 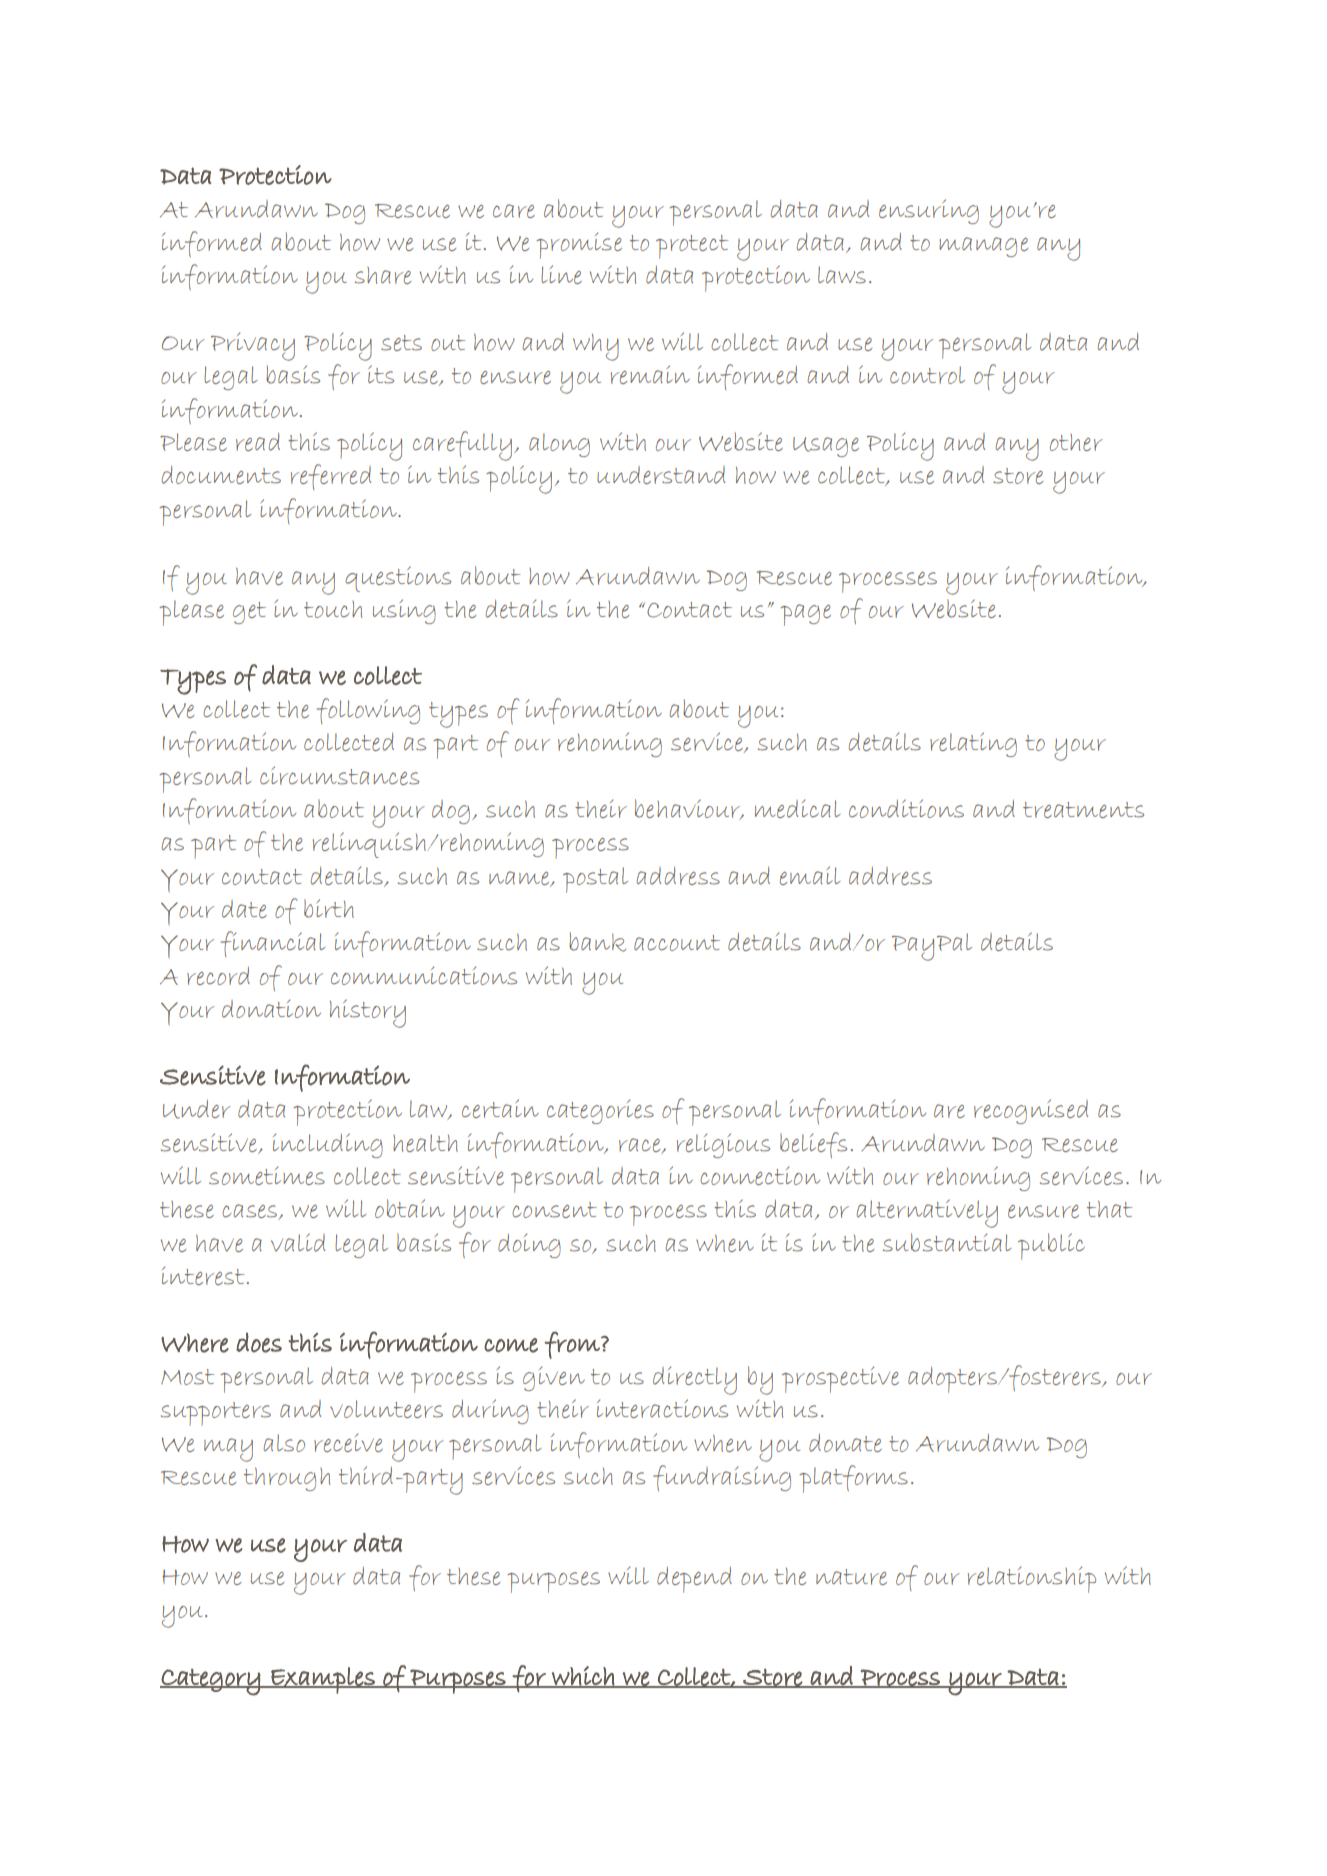 I want to click on account, so click(x=677, y=943).
